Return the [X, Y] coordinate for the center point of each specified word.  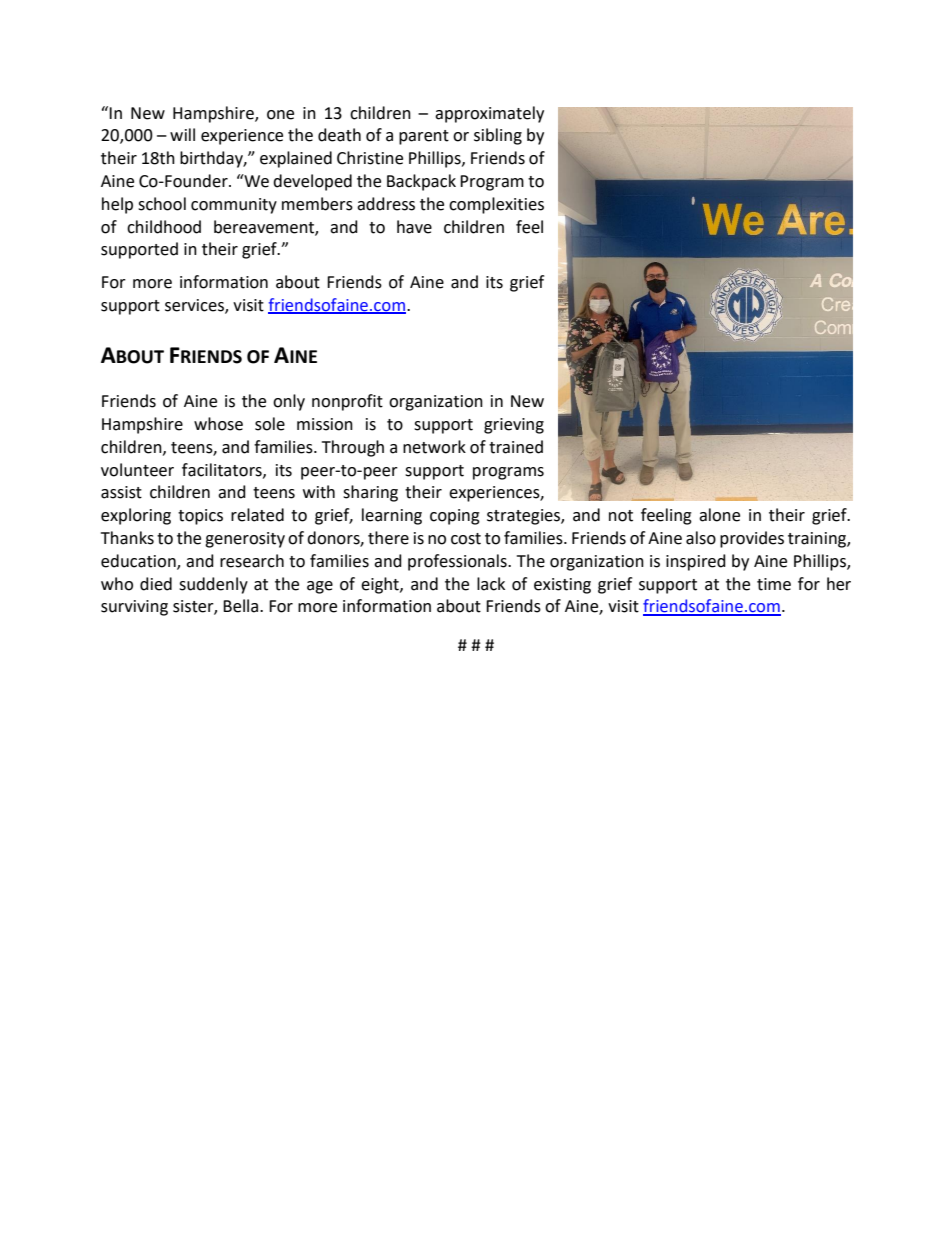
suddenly [213, 585]
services [195, 306]
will [182, 134]
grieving [514, 426]
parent [424, 137]
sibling [498, 136]
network [434, 447]
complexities [496, 205]
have [414, 227]
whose [218, 424]
